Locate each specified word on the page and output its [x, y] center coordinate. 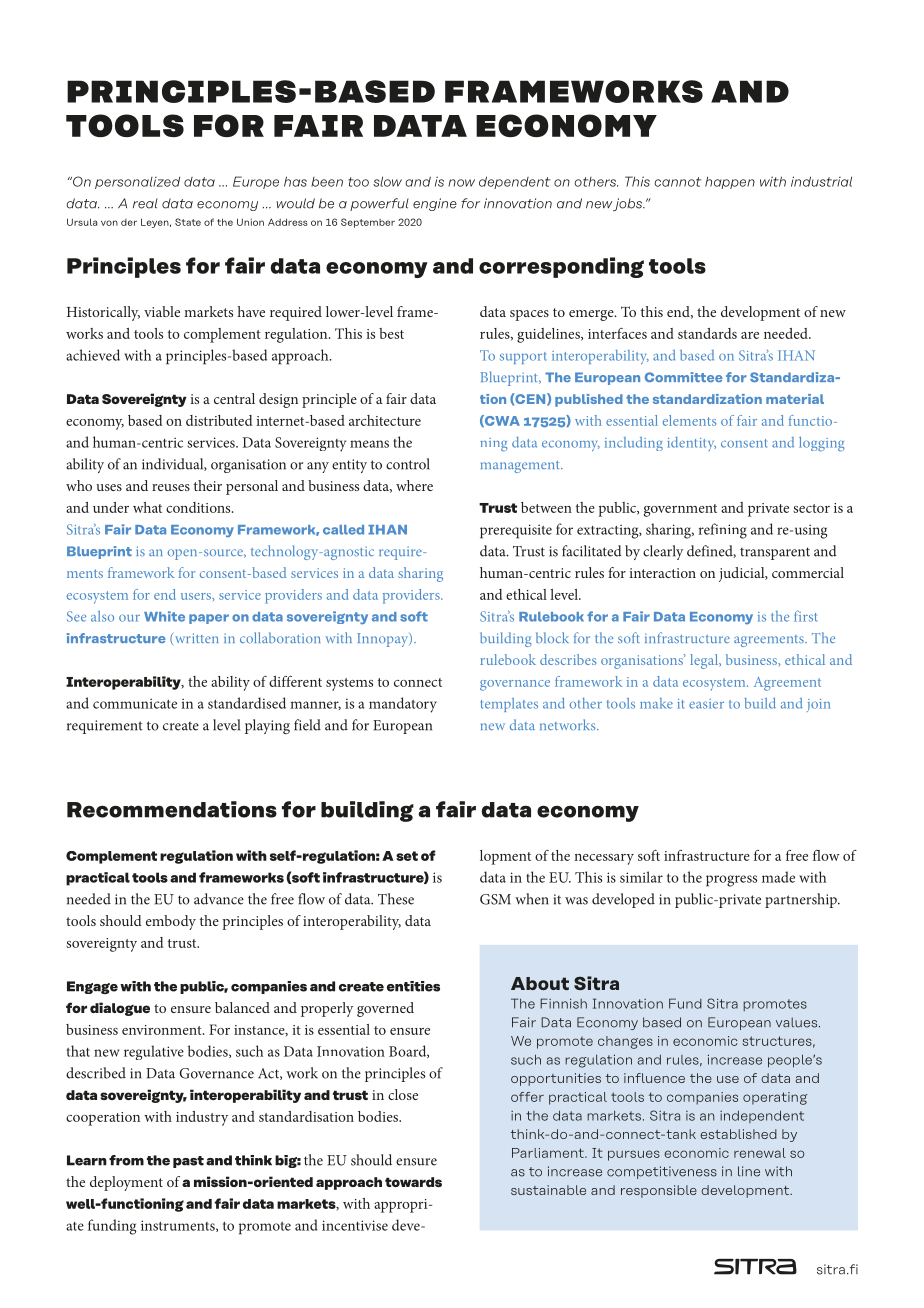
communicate [135, 703]
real [145, 203]
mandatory [403, 705]
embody [171, 922]
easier [706, 704]
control [408, 464]
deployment [126, 1183]
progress [731, 881]
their [208, 485]
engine [435, 204]
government [680, 510]
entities [413, 986]
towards [413, 1182]
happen [730, 183]
